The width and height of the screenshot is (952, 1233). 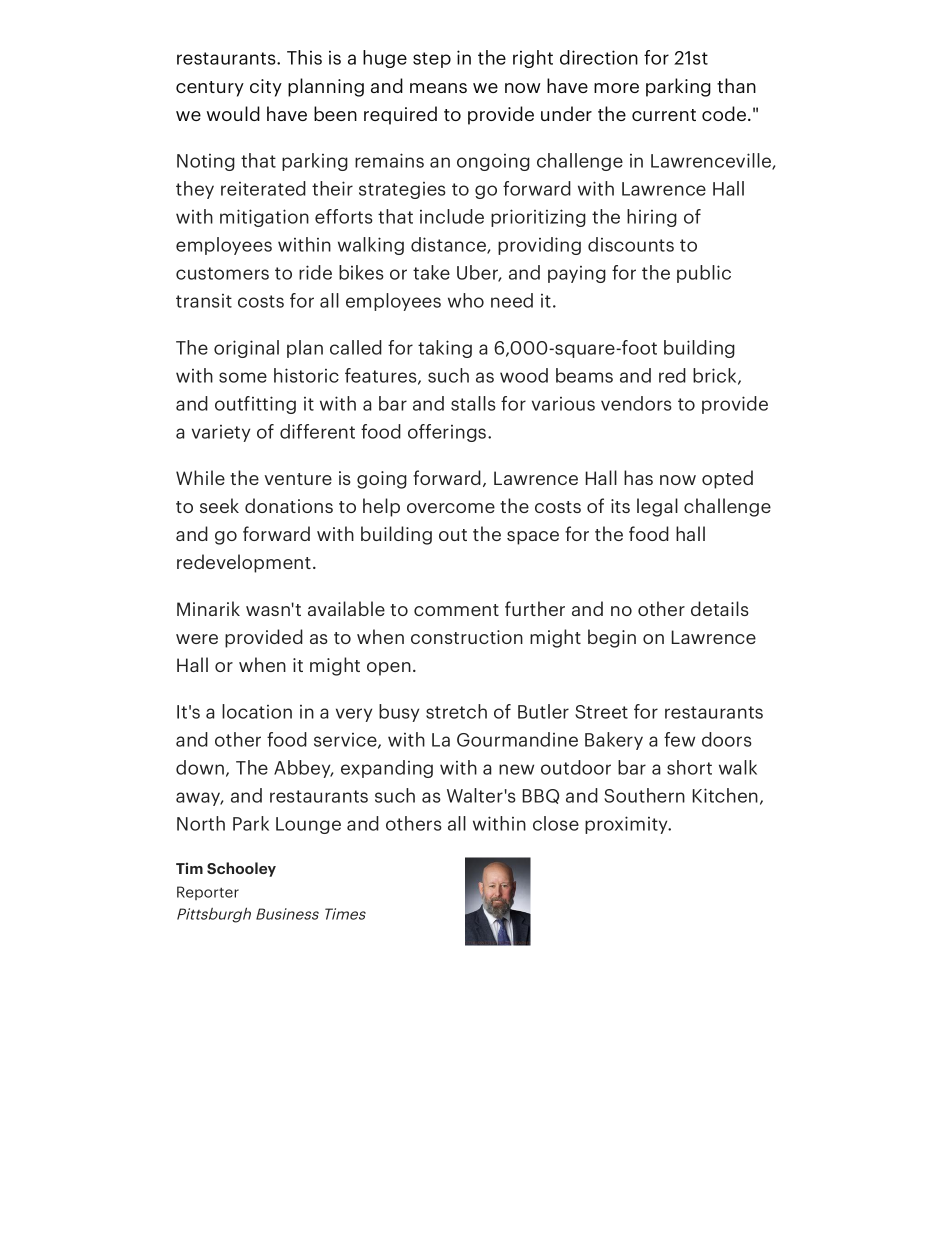 I want to click on redevelopment, so click(x=244, y=563).
